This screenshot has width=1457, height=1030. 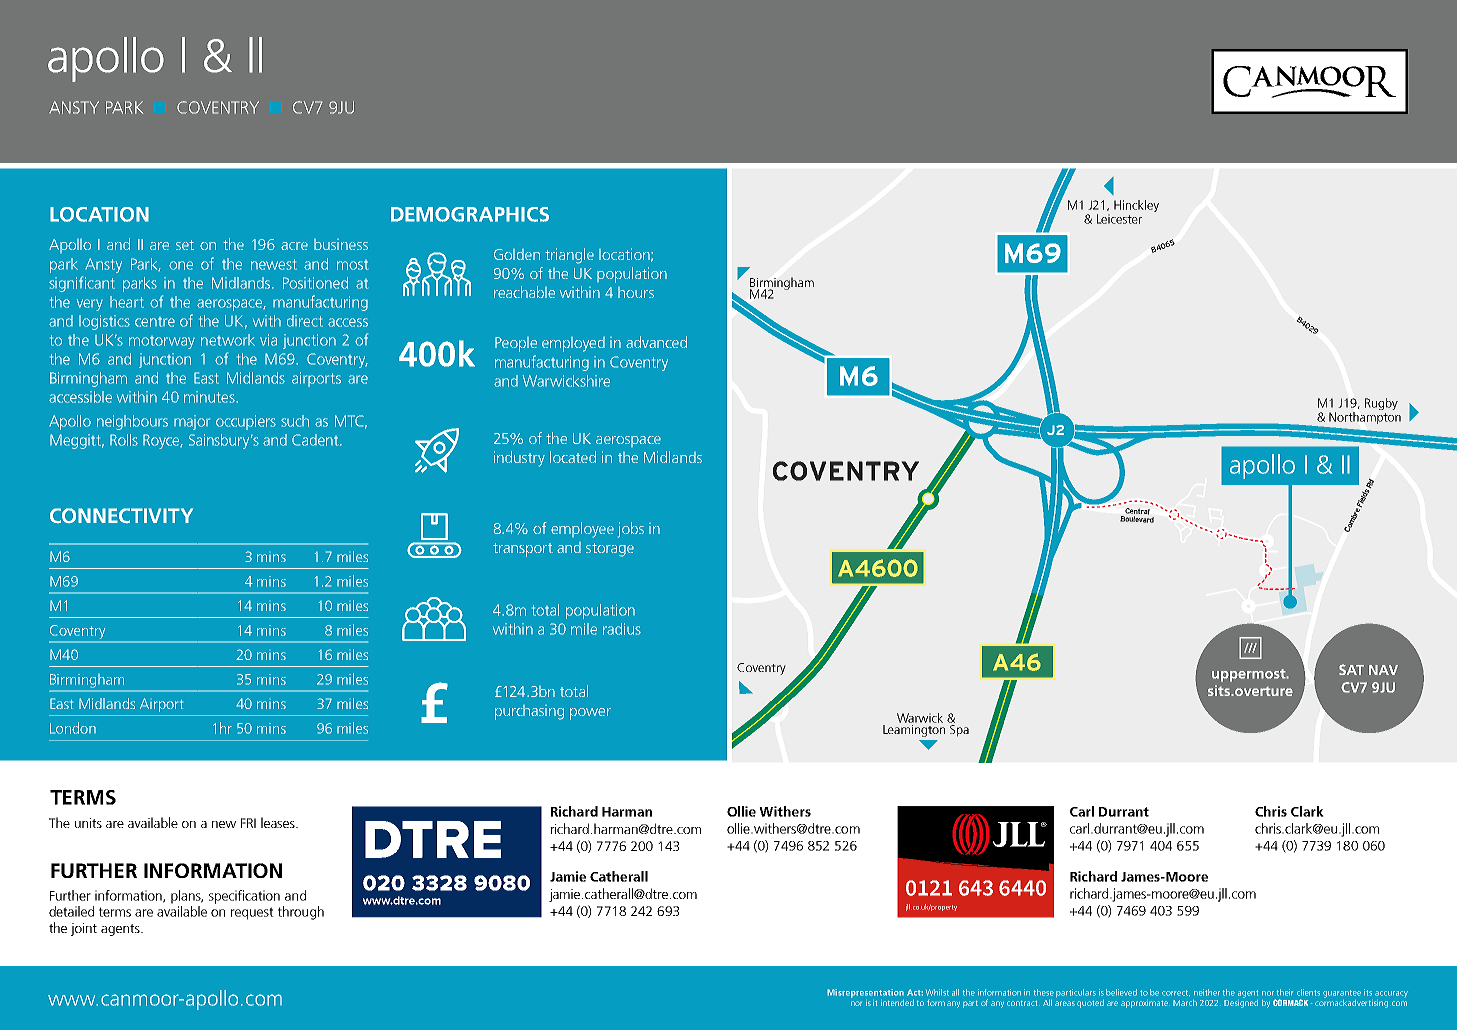 I want to click on request, so click(x=252, y=913).
